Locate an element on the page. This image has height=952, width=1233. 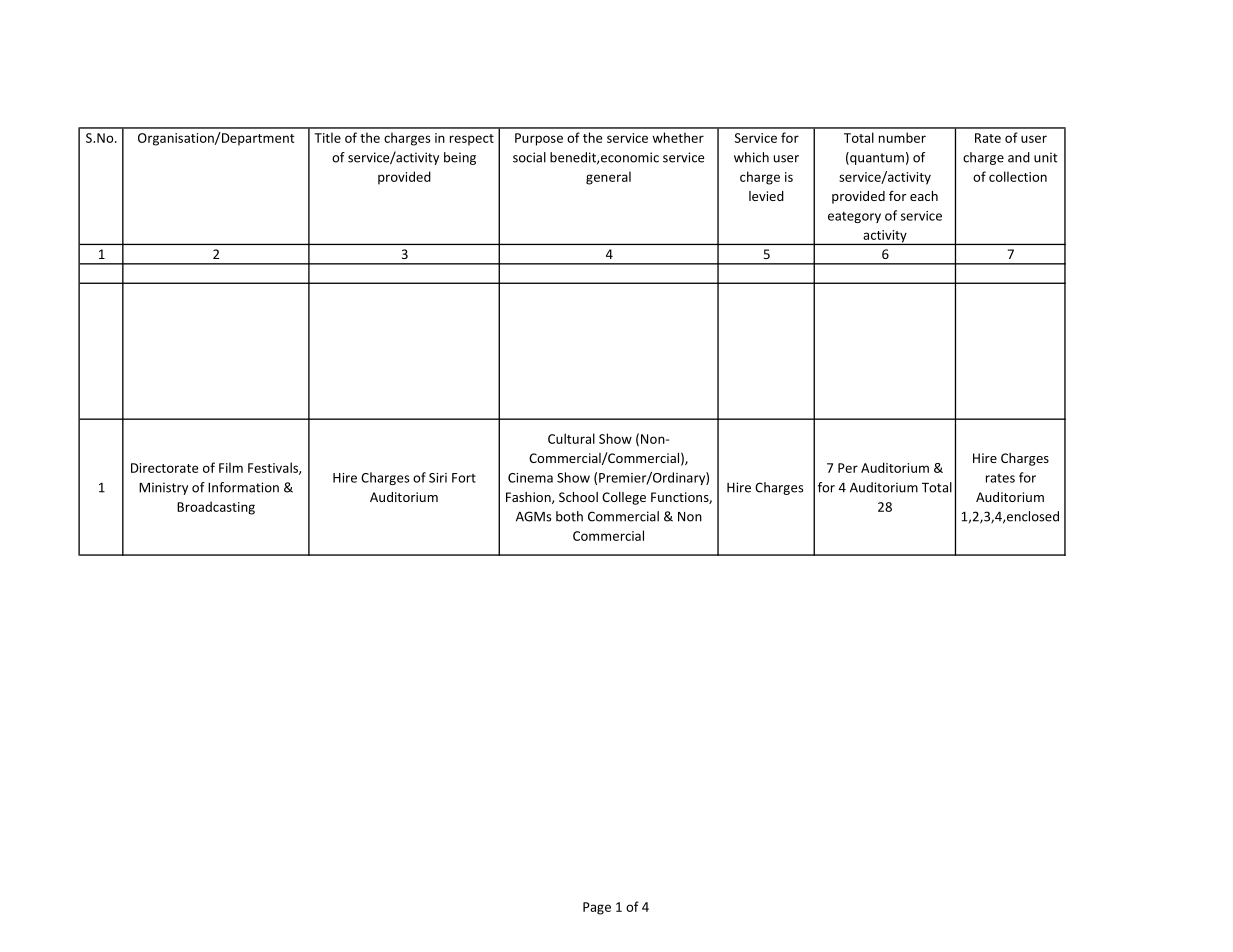
College is located at coordinates (624, 498).
